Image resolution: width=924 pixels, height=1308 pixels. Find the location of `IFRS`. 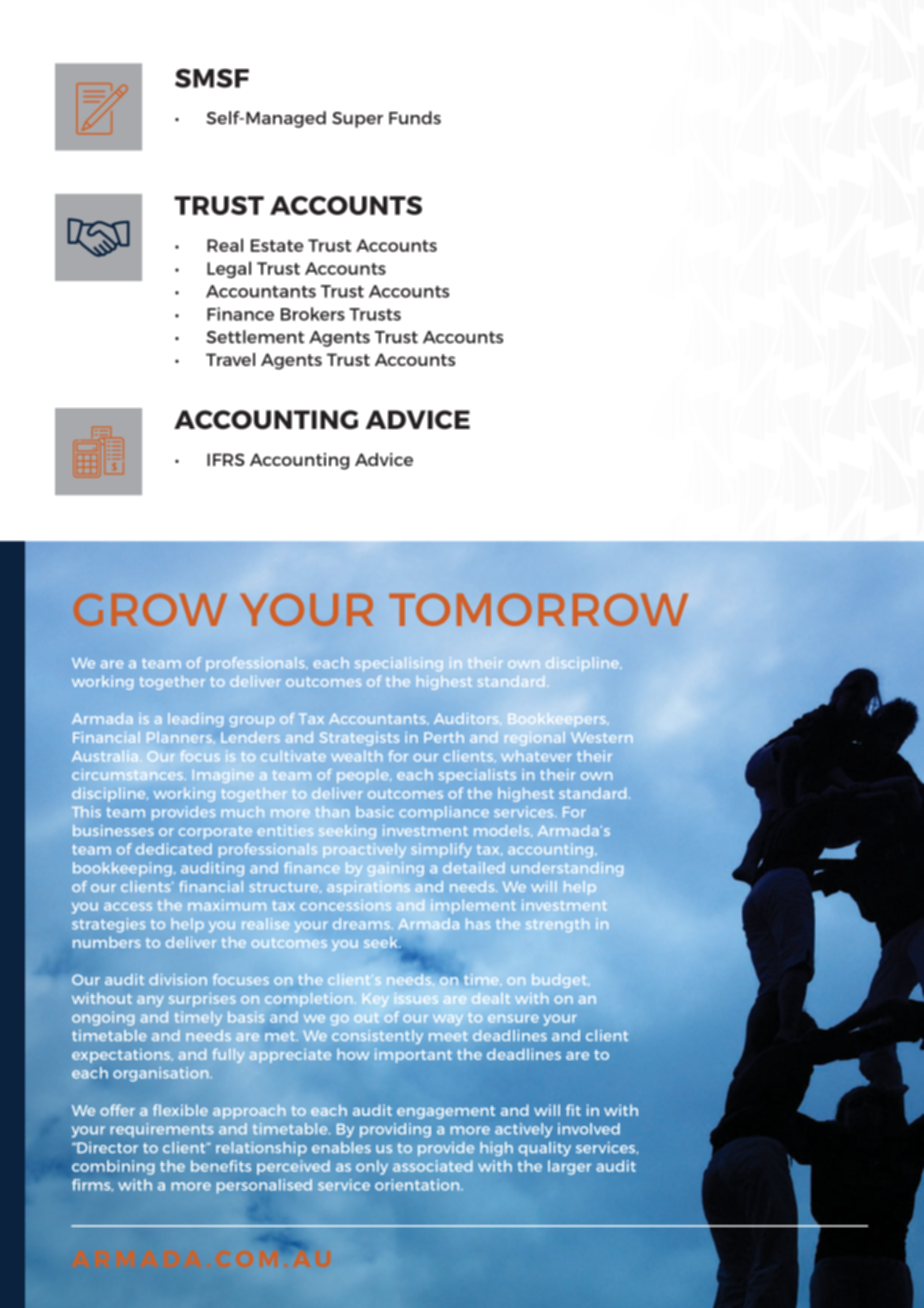

IFRS is located at coordinates (226, 459).
